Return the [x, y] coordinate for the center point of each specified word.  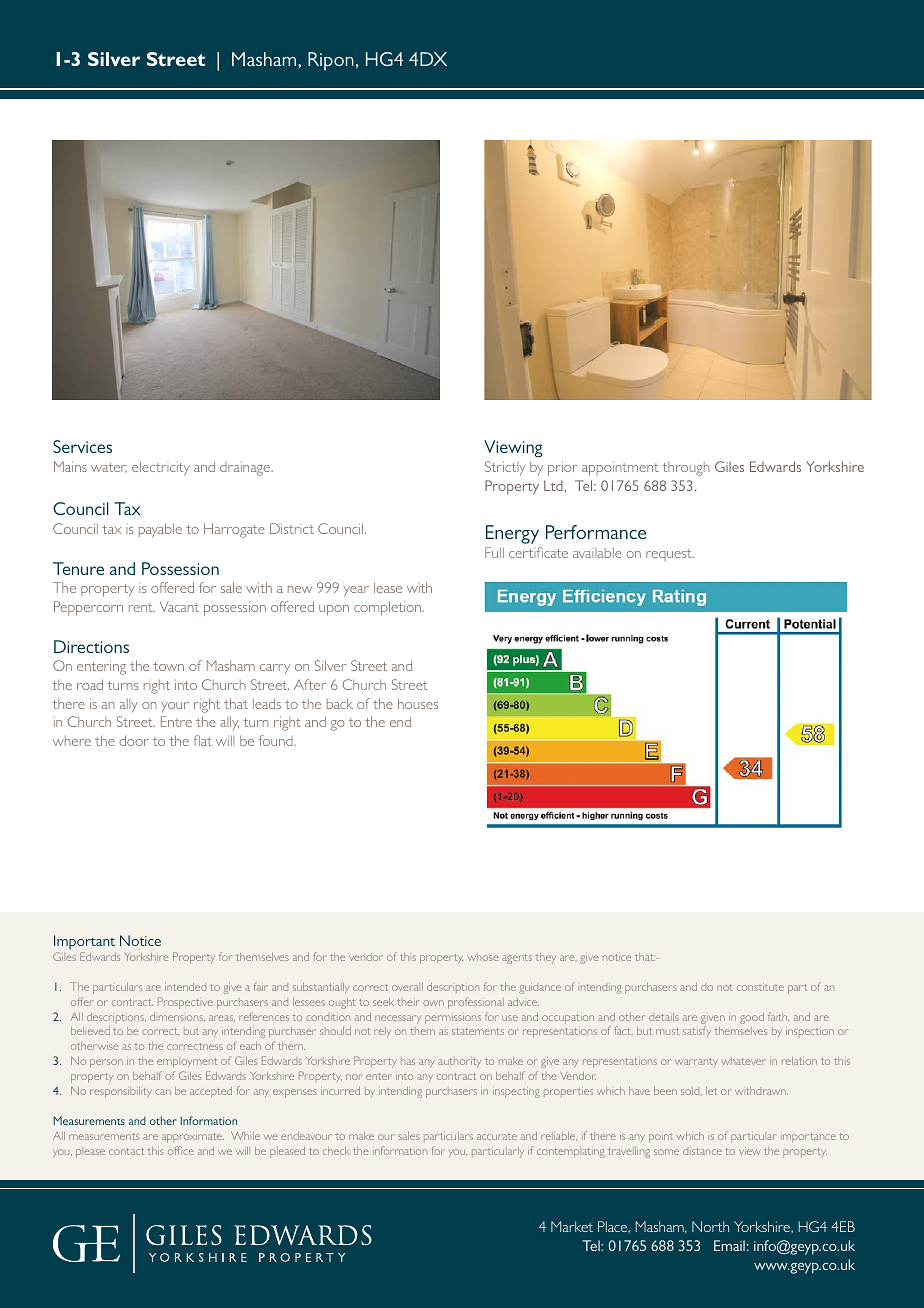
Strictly [505, 468]
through [686, 469]
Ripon [331, 61]
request [670, 555]
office [181, 1150]
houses [418, 703]
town [168, 666]
